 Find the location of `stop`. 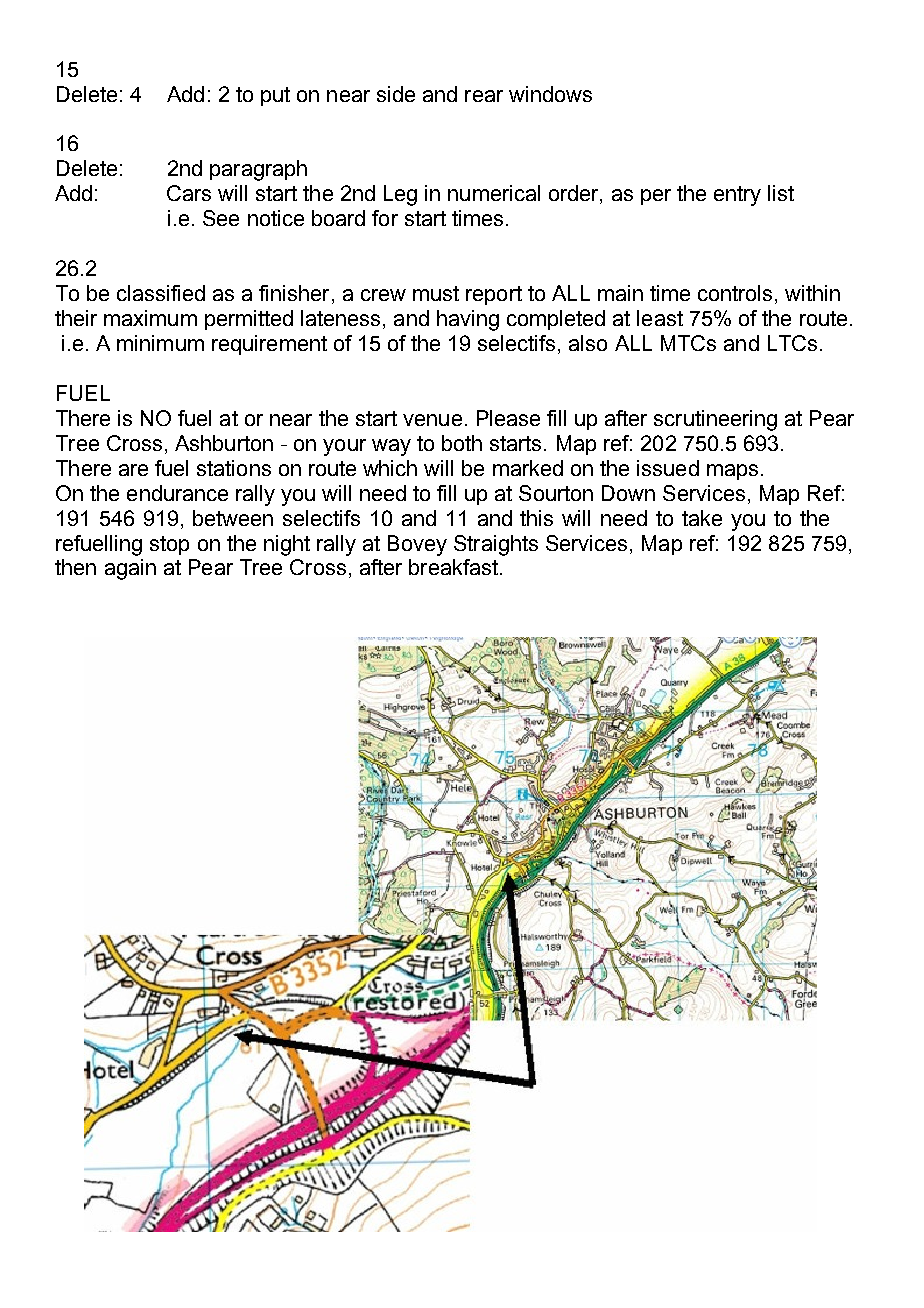

stop is located at coordinates (169, 545).
